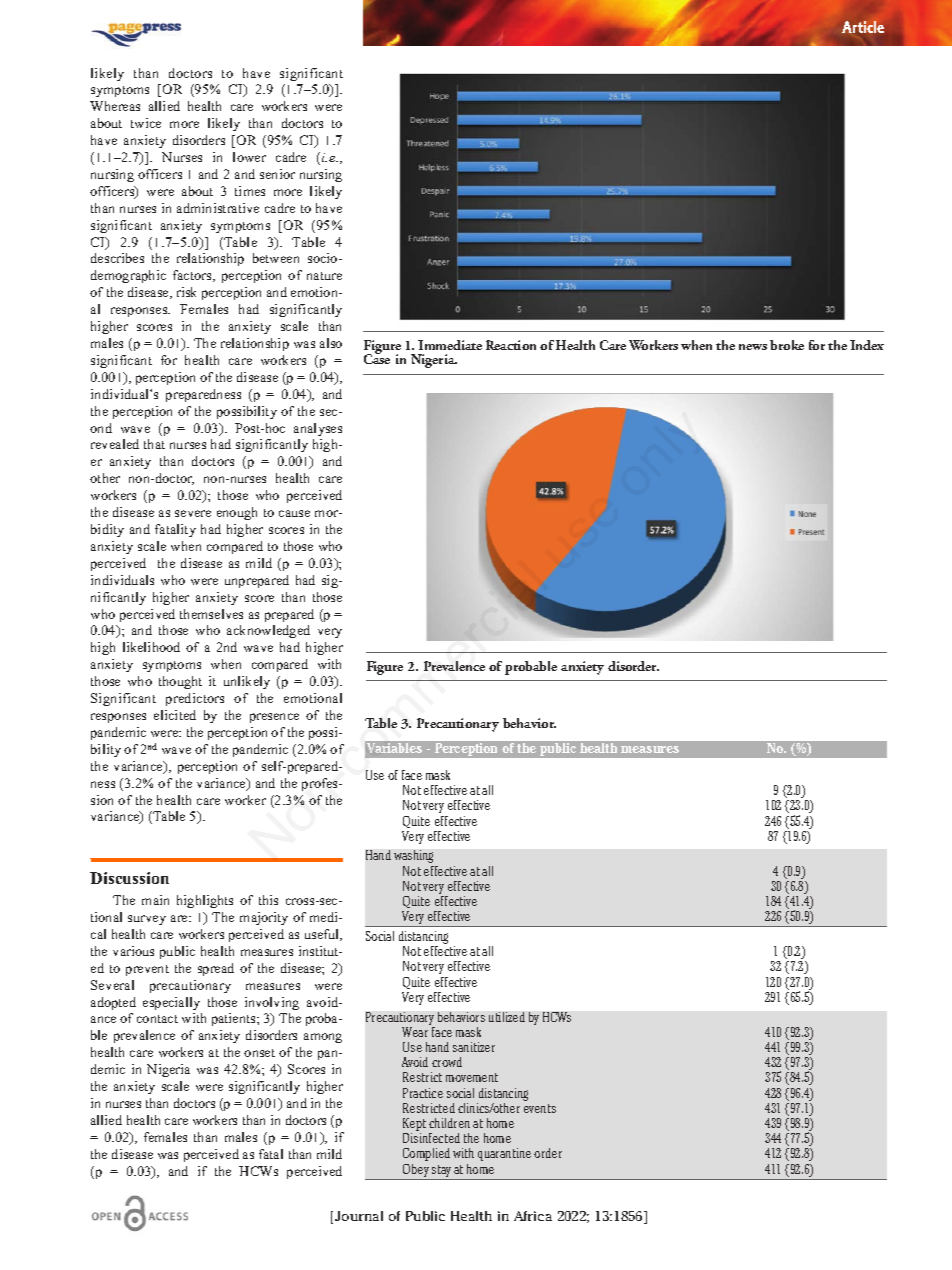  I want to click on Journal, so click(359, 1216).
